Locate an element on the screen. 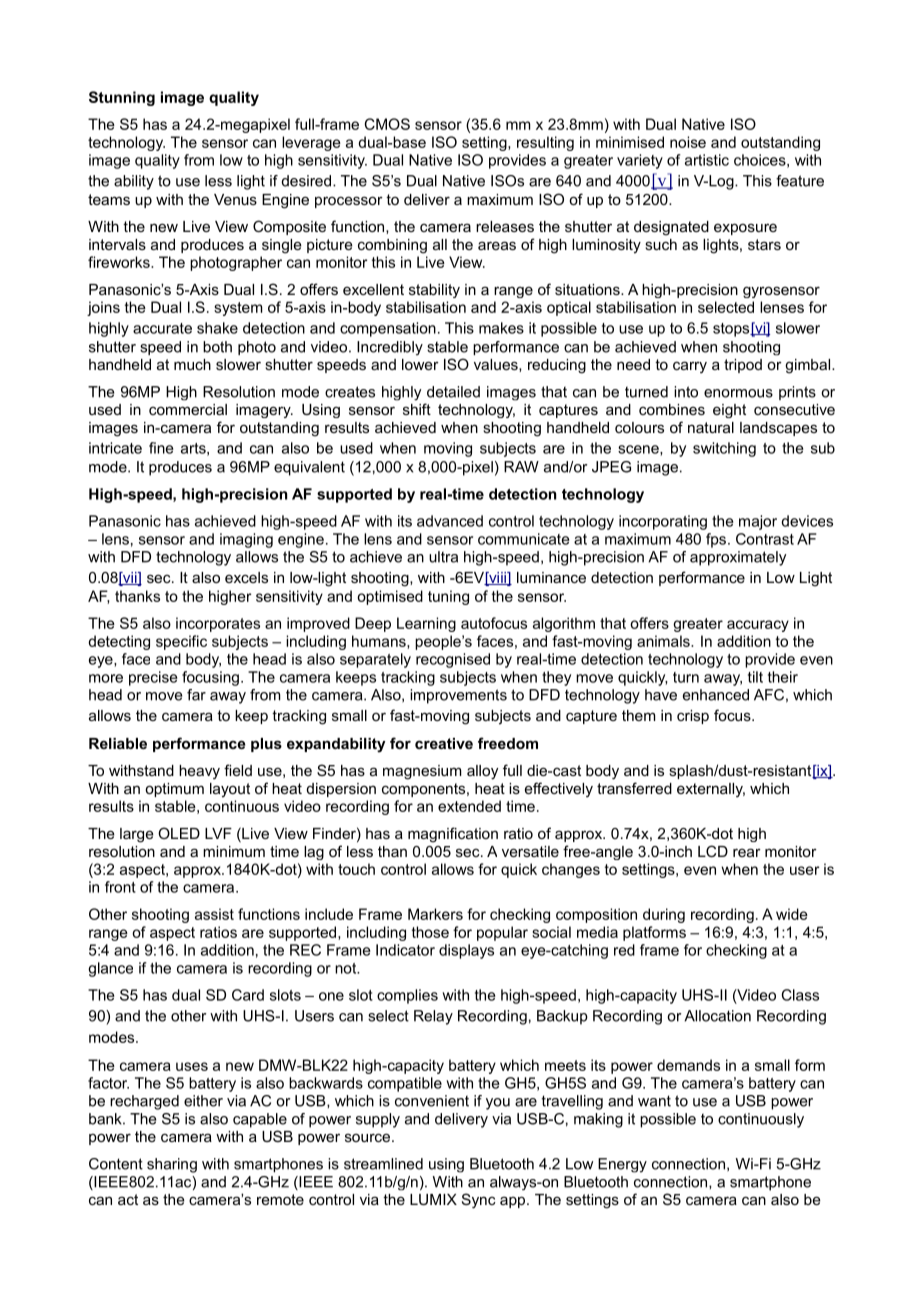  Sync is located at coordinates (479, 1201).
